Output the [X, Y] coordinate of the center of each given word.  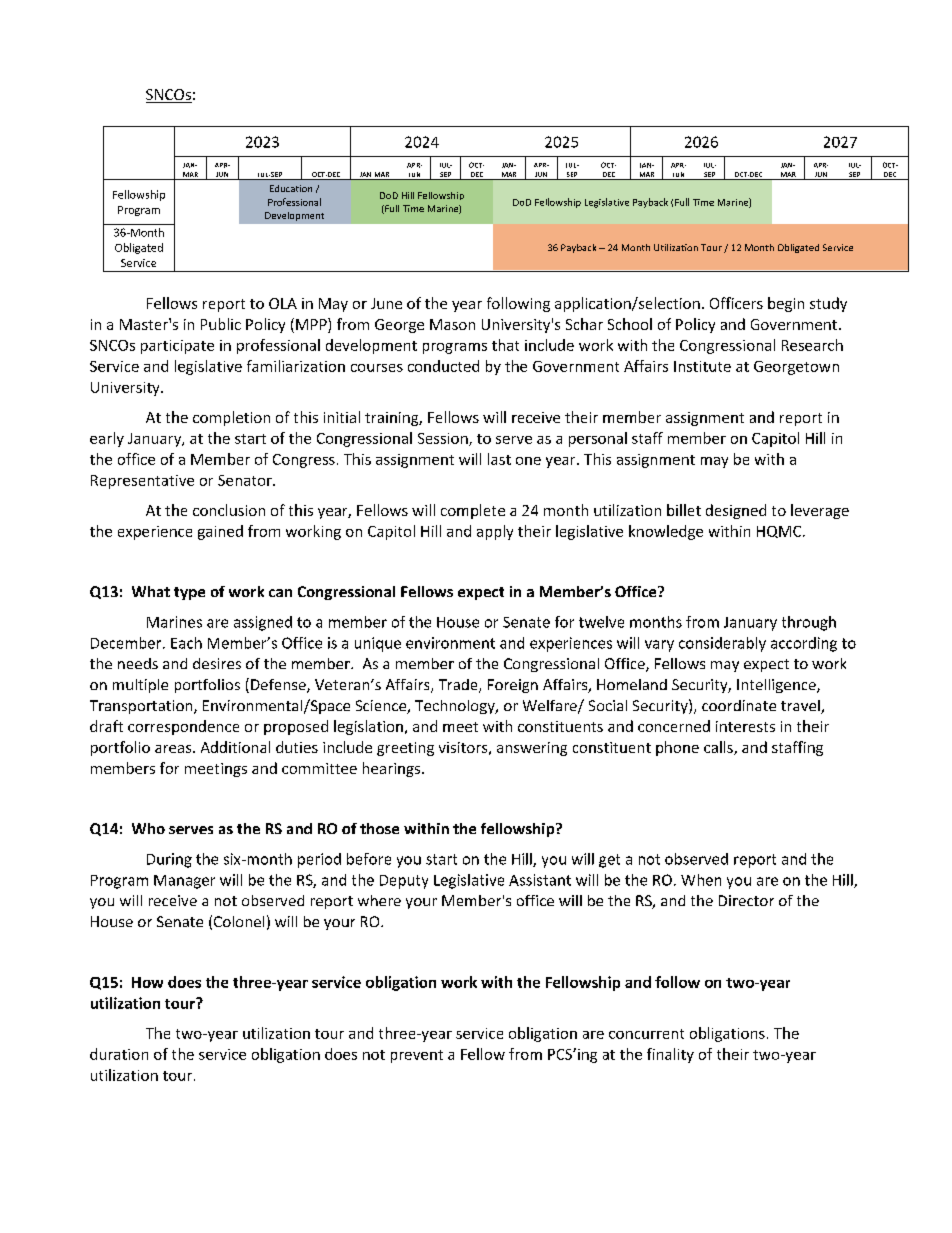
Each [186, 643]
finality [670, 1055]
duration [119, 1054]
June [386, 303]
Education [291, 188]
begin [786, 304]
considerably [722, 644]
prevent [417, 1056]
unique [378, 644]
